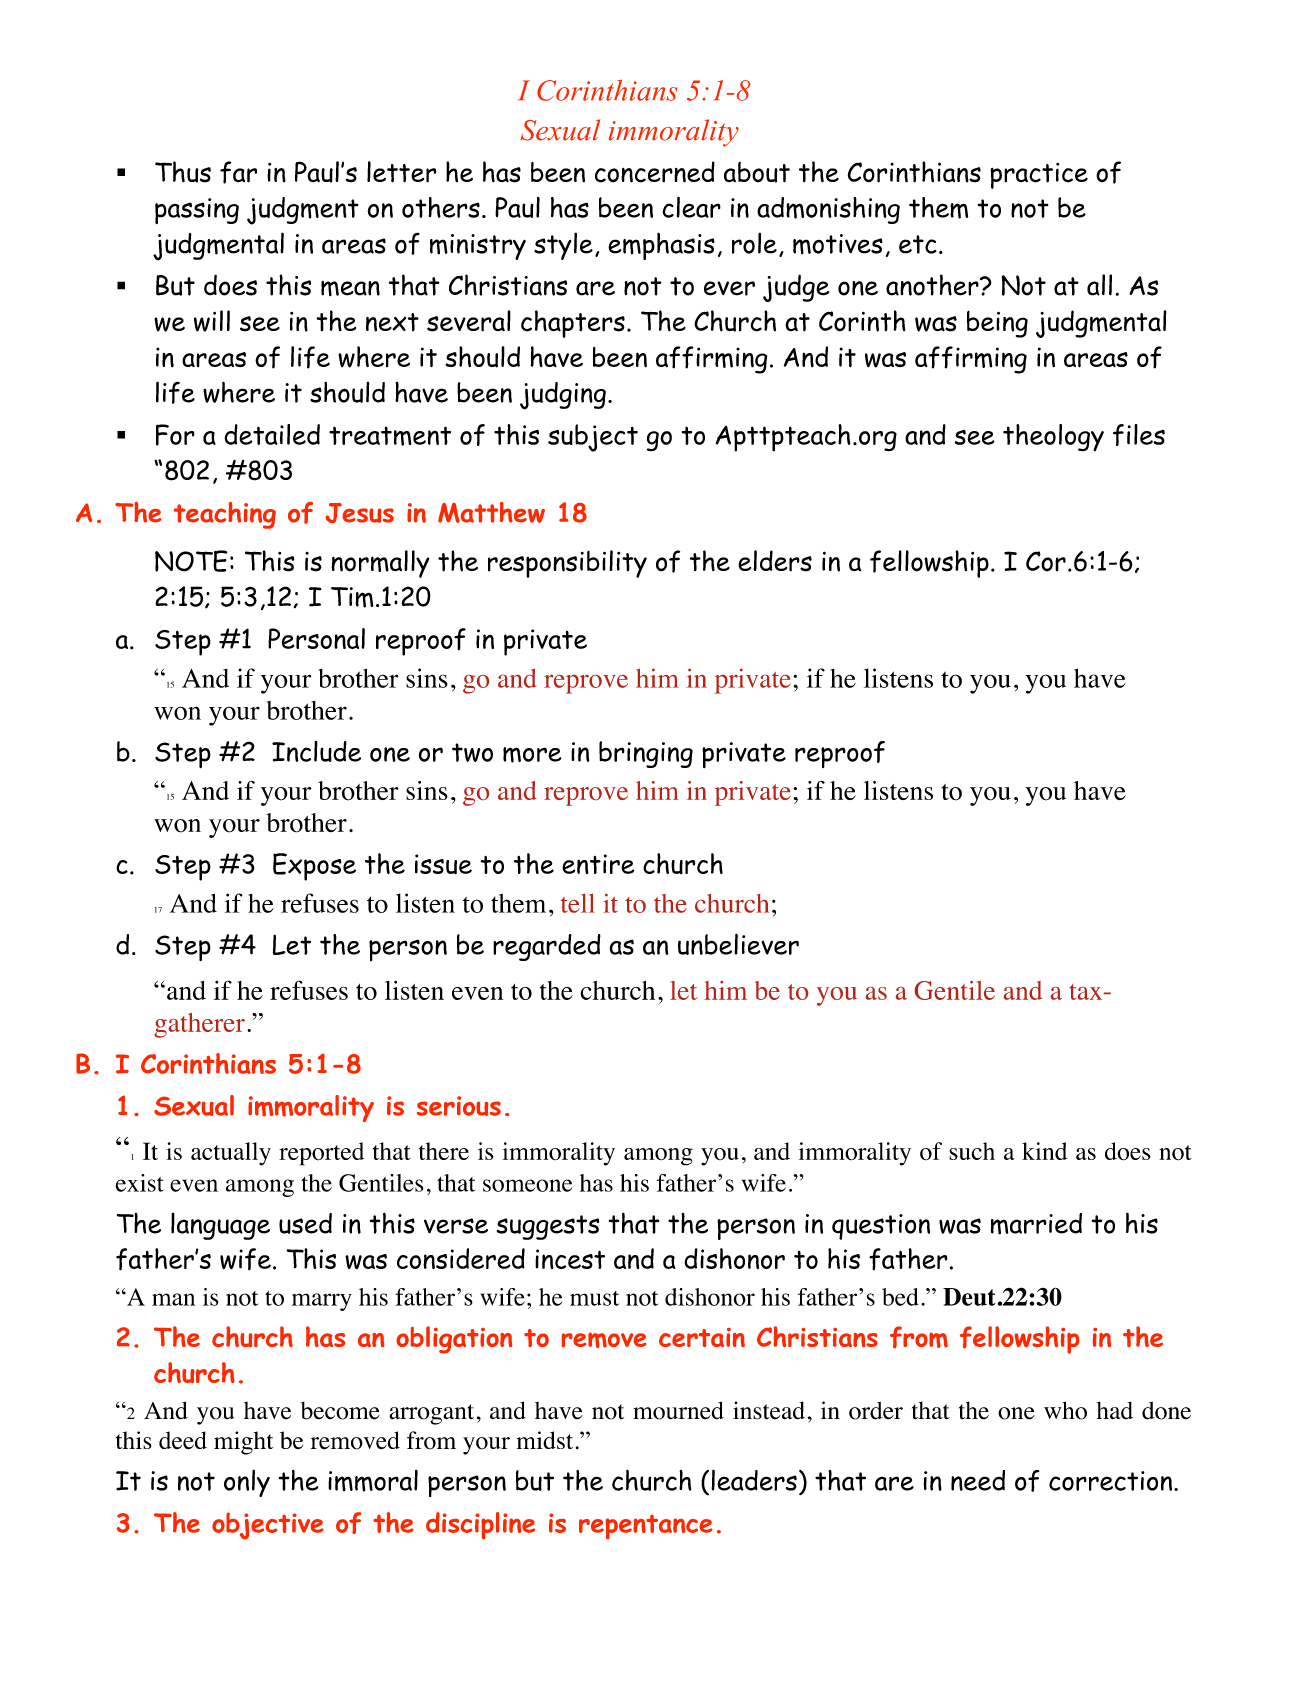 The height and width of the screenshot is (1691, 1307). What do you see at coordinates (598, 864) in the screenshot?
I see `entire` at bounding box center [598, 864].
